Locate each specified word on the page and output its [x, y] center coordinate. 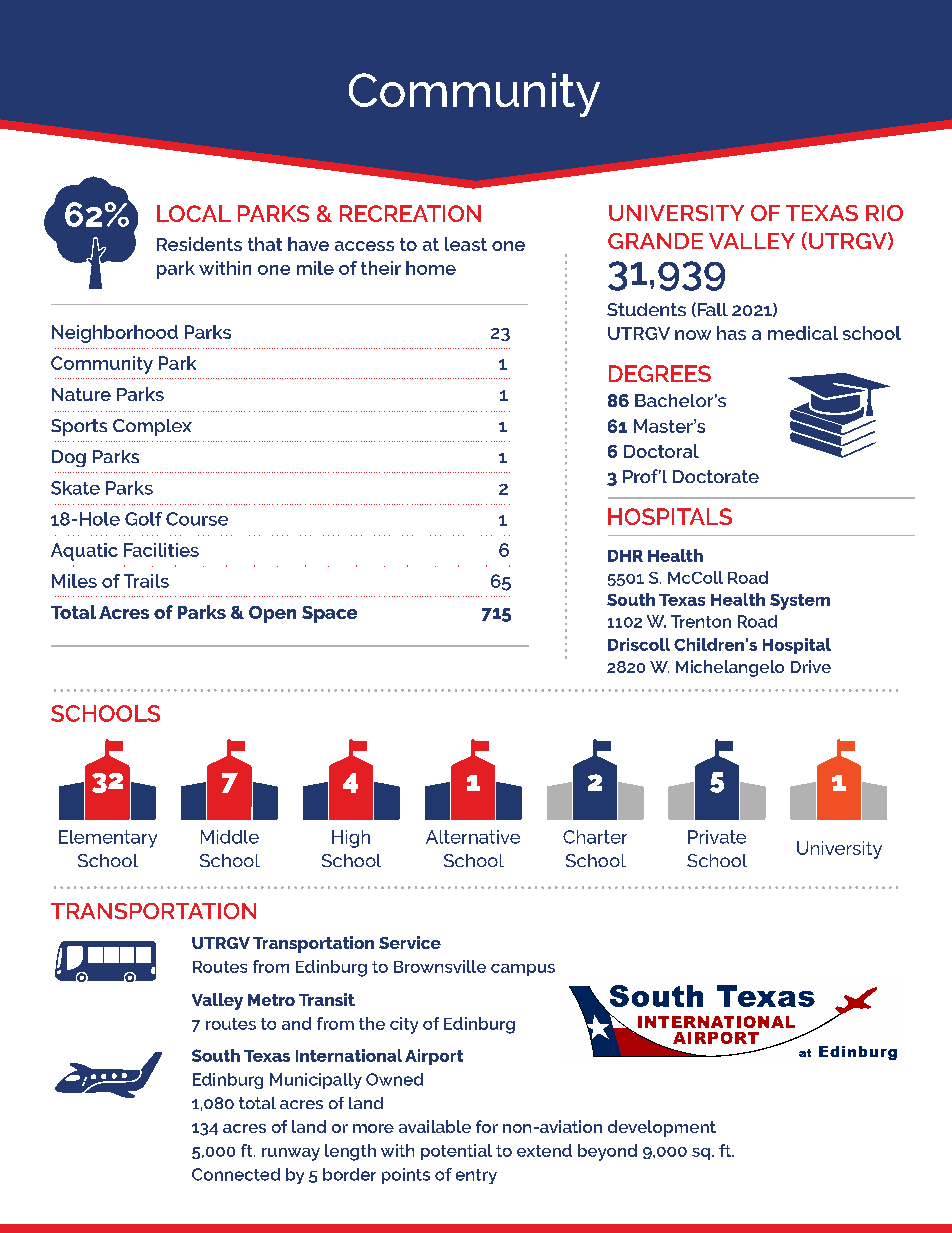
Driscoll [639, 644]
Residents [199, 244]
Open [272, 614]
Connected [236, 1174]
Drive [811, 666]
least [466, 244]
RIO [884, 213]
